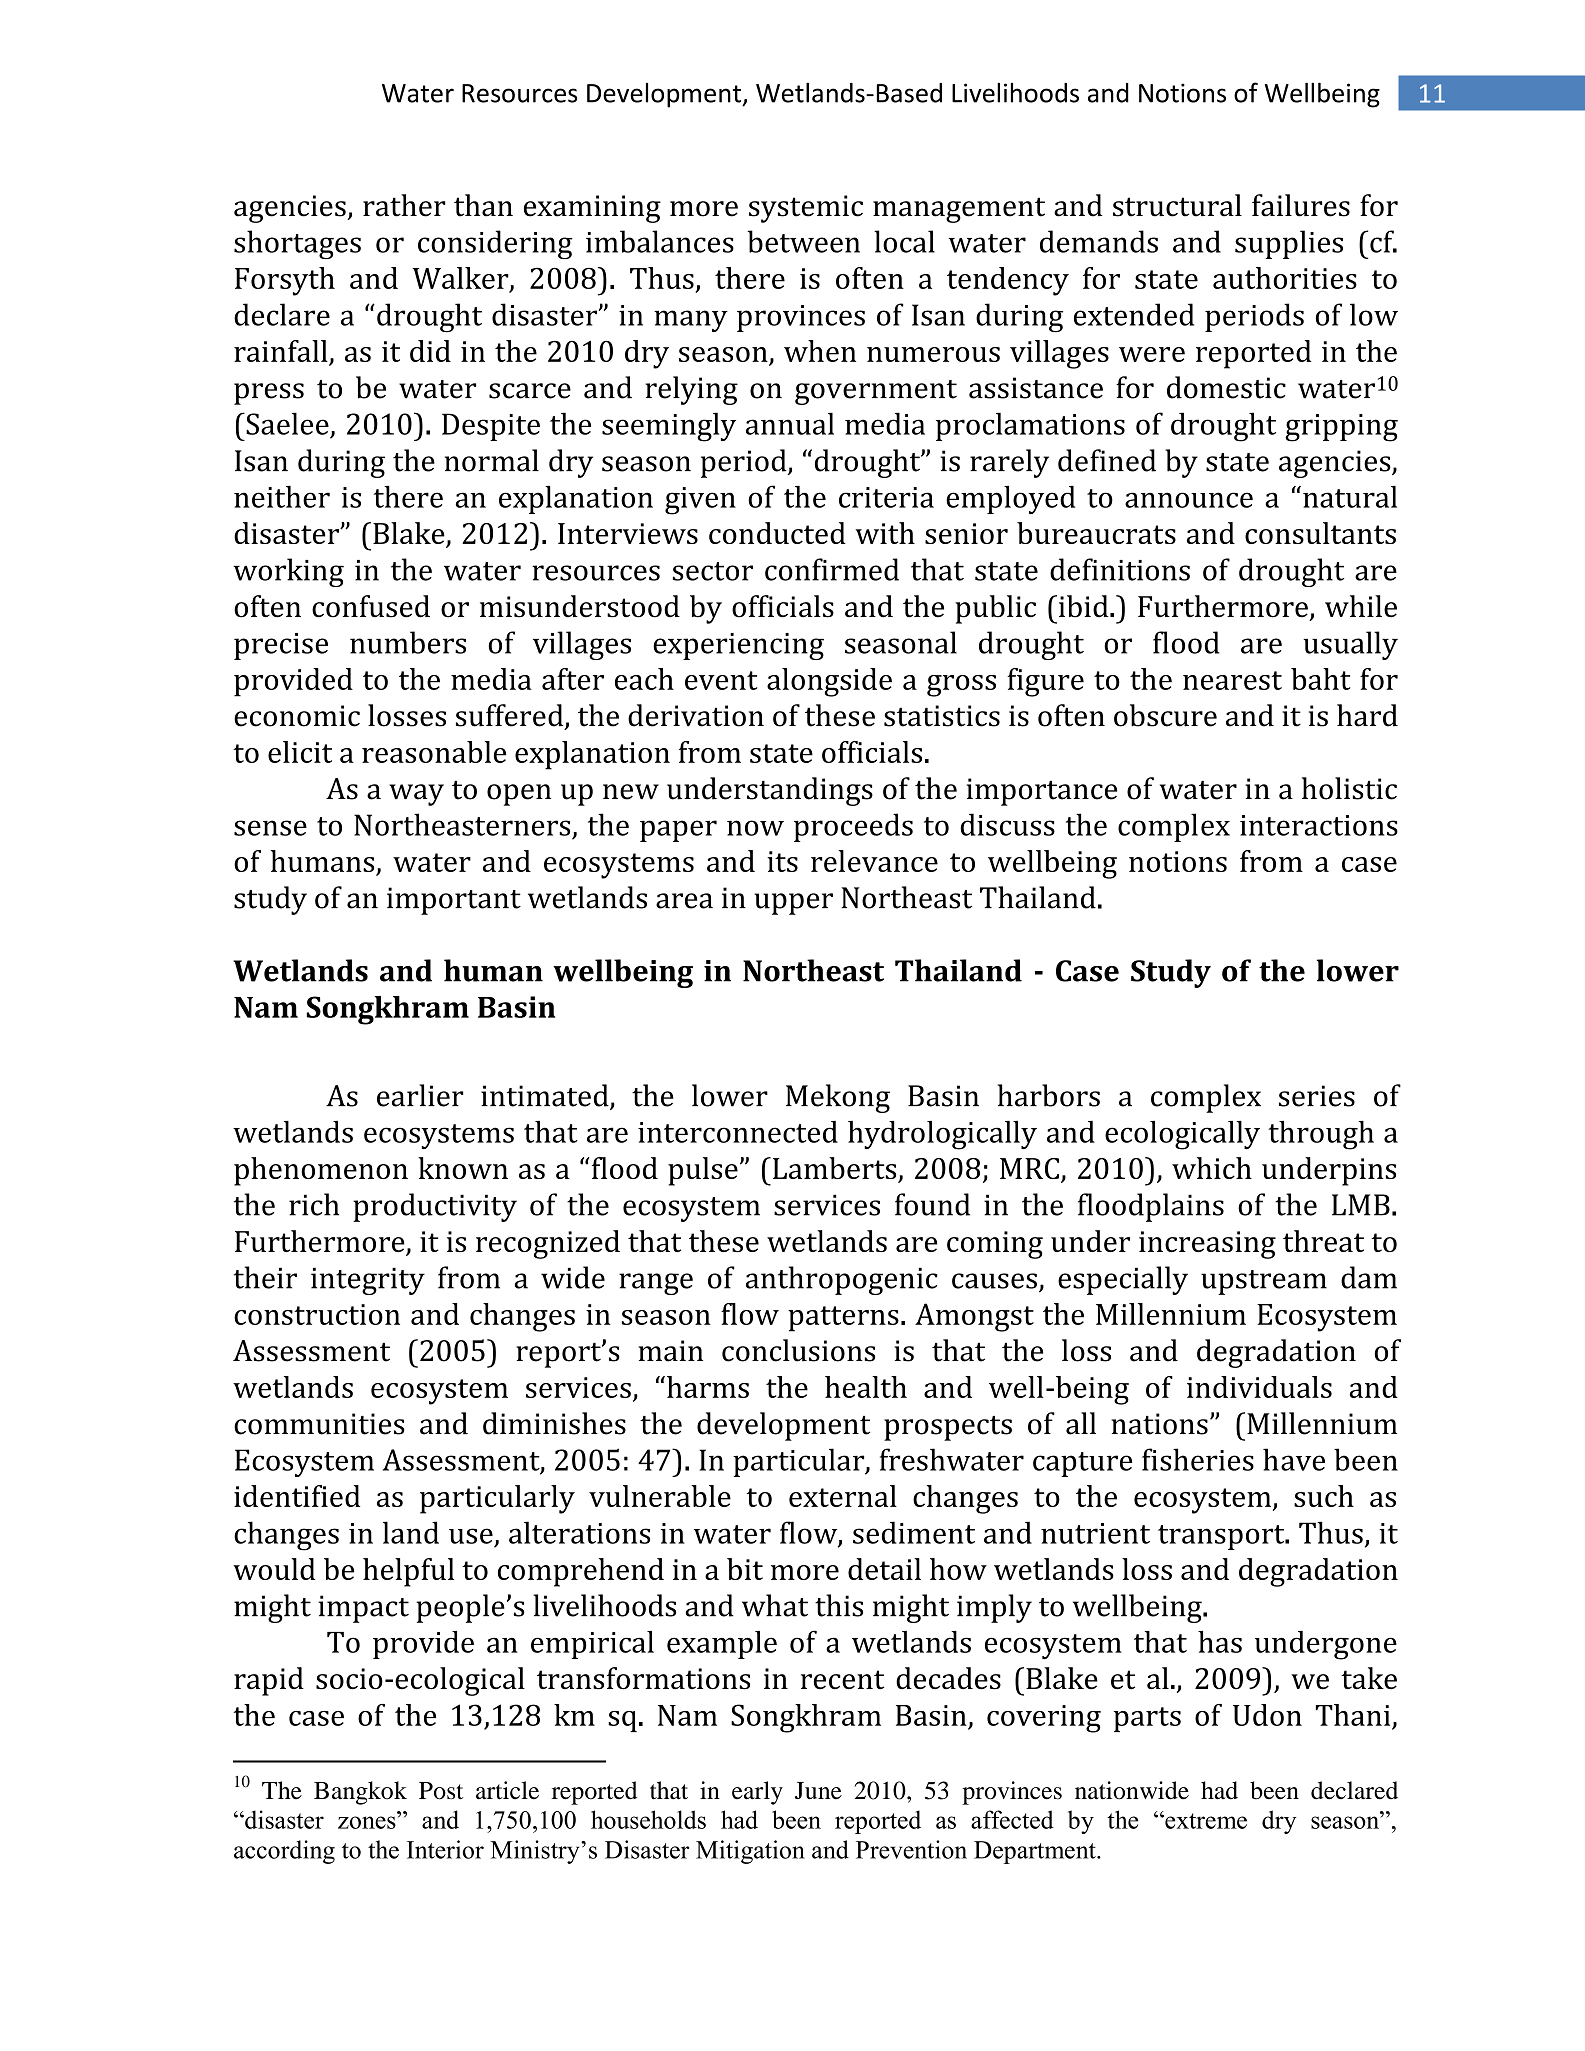 The height and width of the screenshot is (2051, 1585). What do you see at coordinates (404, 205) in the screenshot?
I see `rather` at bounding box center [404, 205].
